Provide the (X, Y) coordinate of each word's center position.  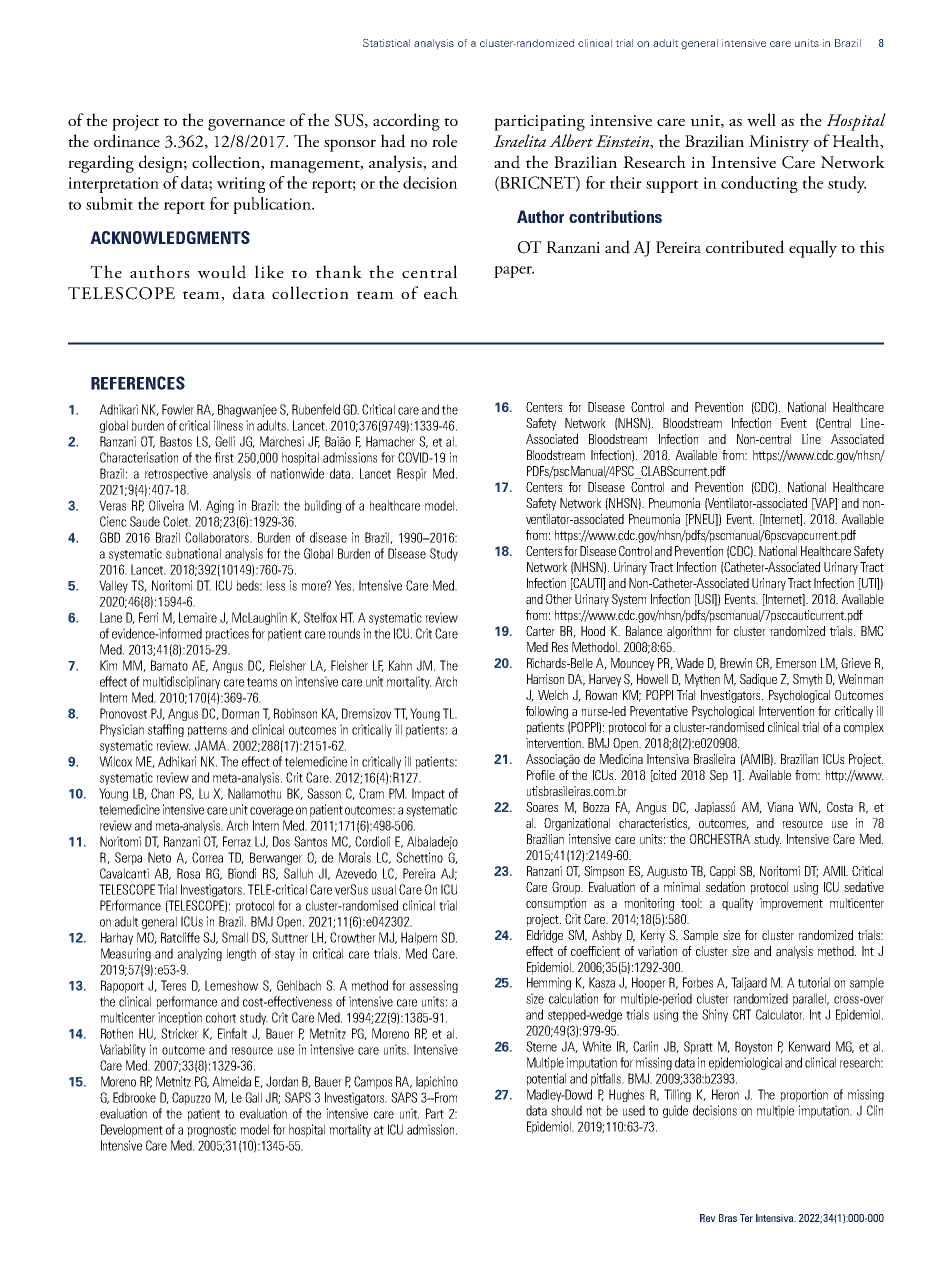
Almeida (231, 1081)
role (444, 140)
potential (546, 1079)
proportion (804, 1095)
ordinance (127, 141)
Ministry (779, 143)
